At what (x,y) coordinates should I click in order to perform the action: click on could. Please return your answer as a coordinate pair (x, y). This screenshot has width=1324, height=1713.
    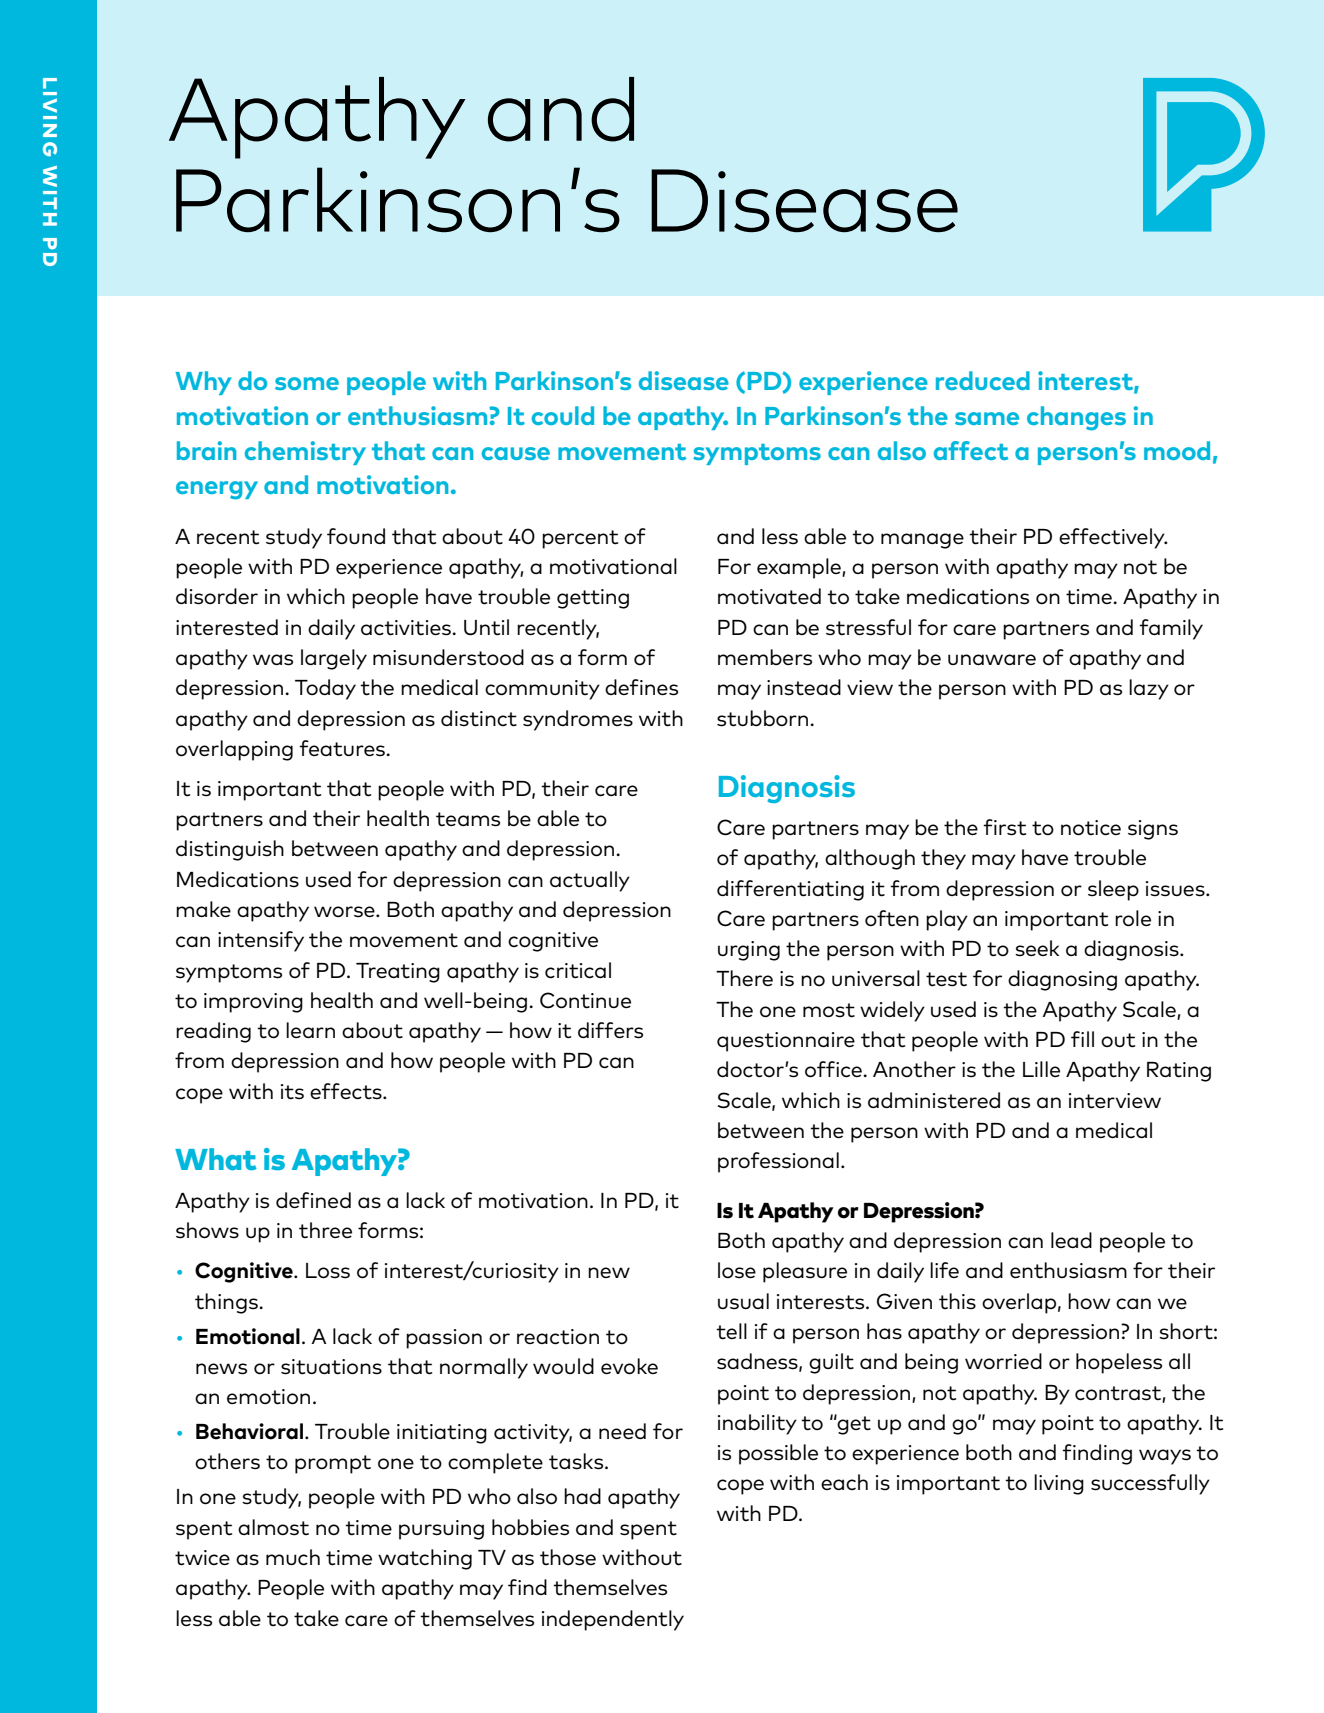
    Looking at the image, I should click on (563, 415).
